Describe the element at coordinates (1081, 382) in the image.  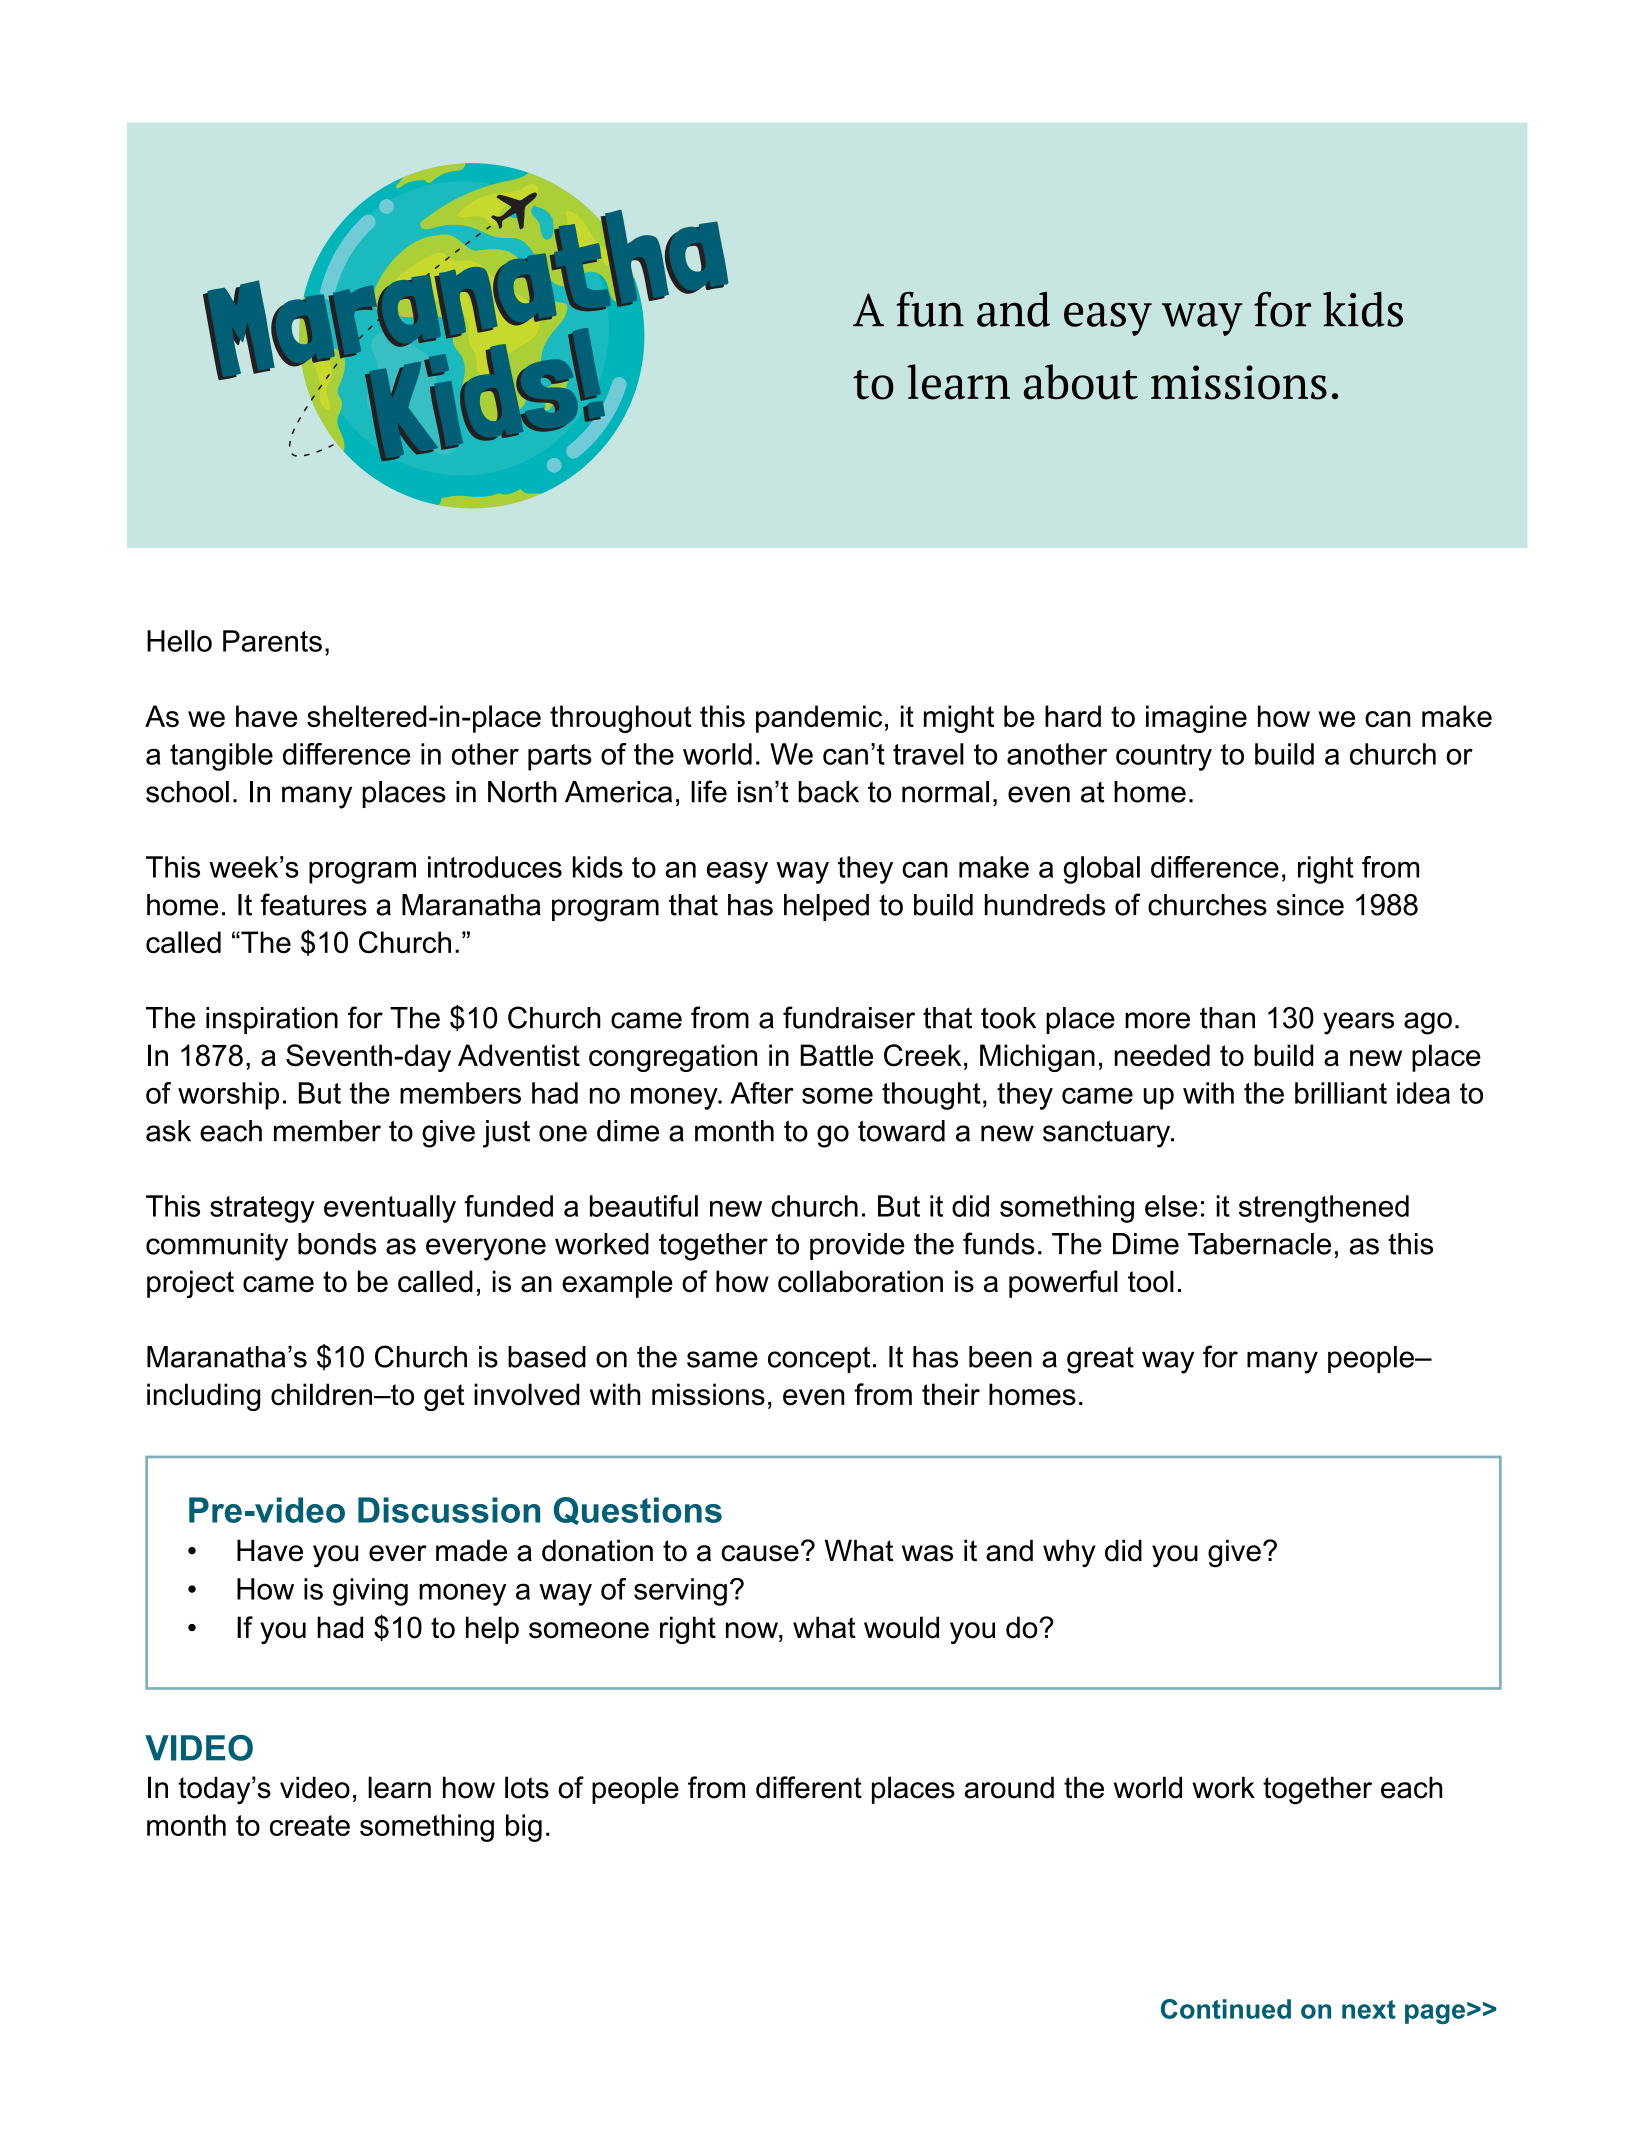
I see `about` at that location.
